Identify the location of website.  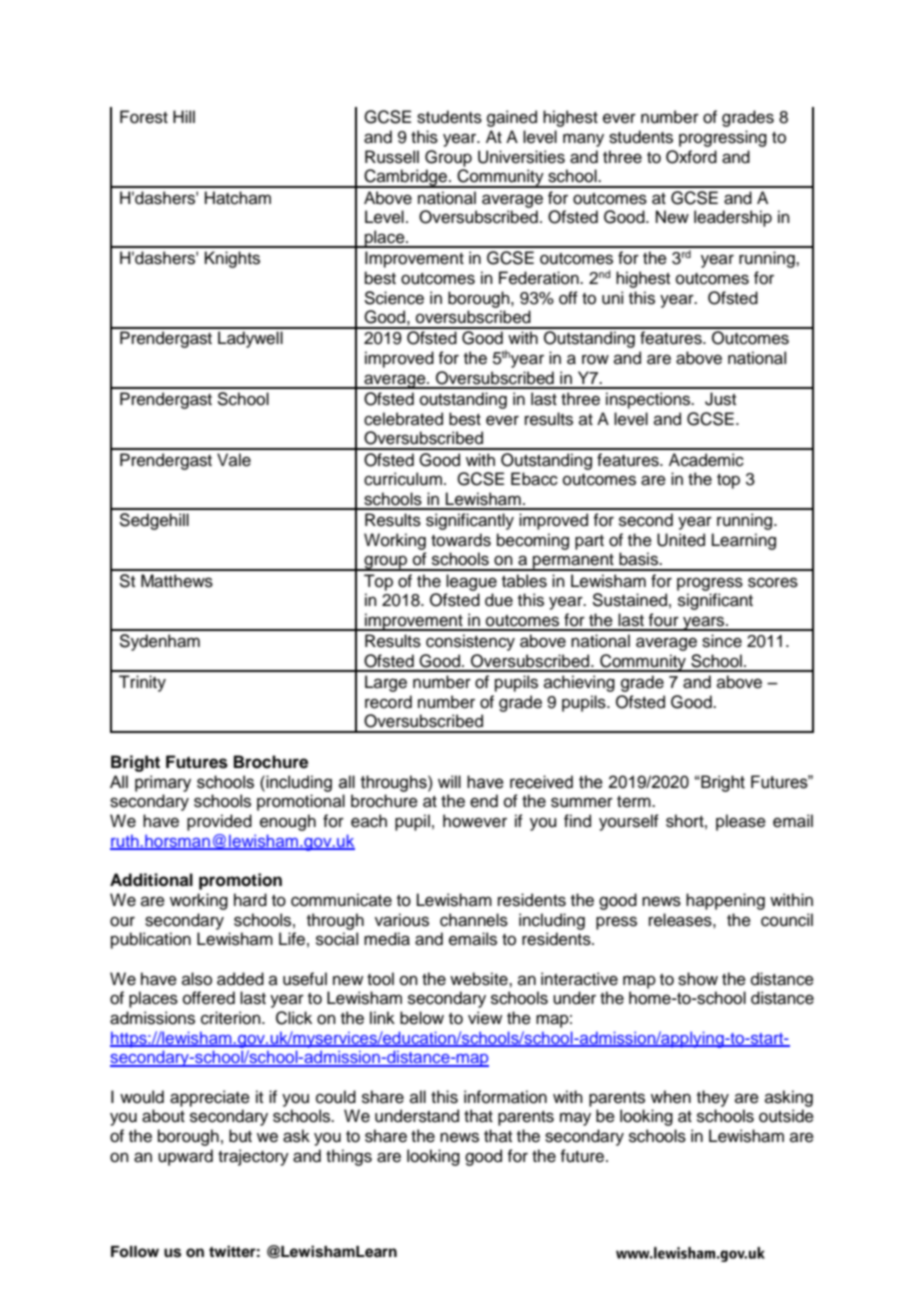
(480, 979).
